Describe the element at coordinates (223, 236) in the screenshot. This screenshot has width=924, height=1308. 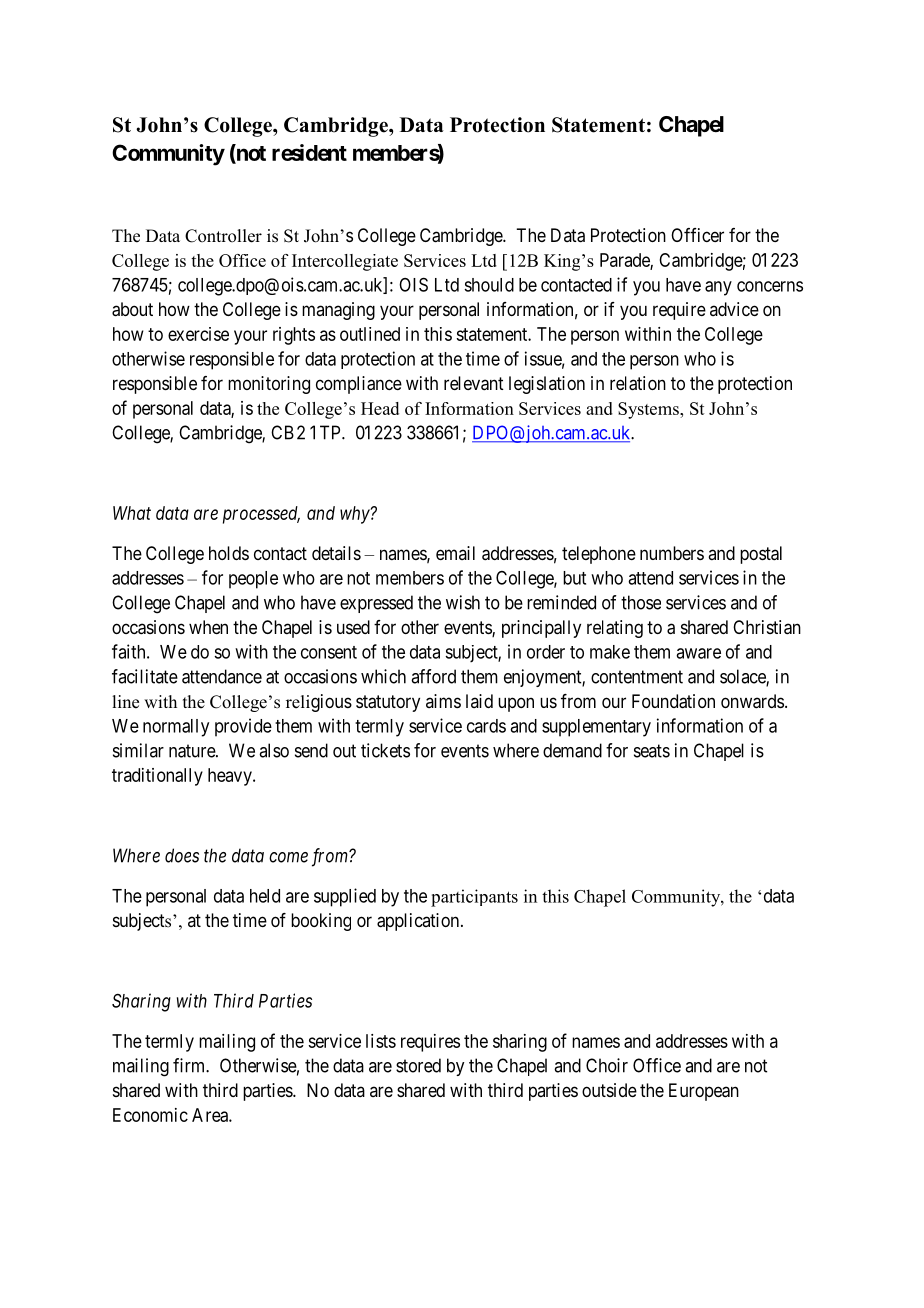
I see `Controller` at that location.
